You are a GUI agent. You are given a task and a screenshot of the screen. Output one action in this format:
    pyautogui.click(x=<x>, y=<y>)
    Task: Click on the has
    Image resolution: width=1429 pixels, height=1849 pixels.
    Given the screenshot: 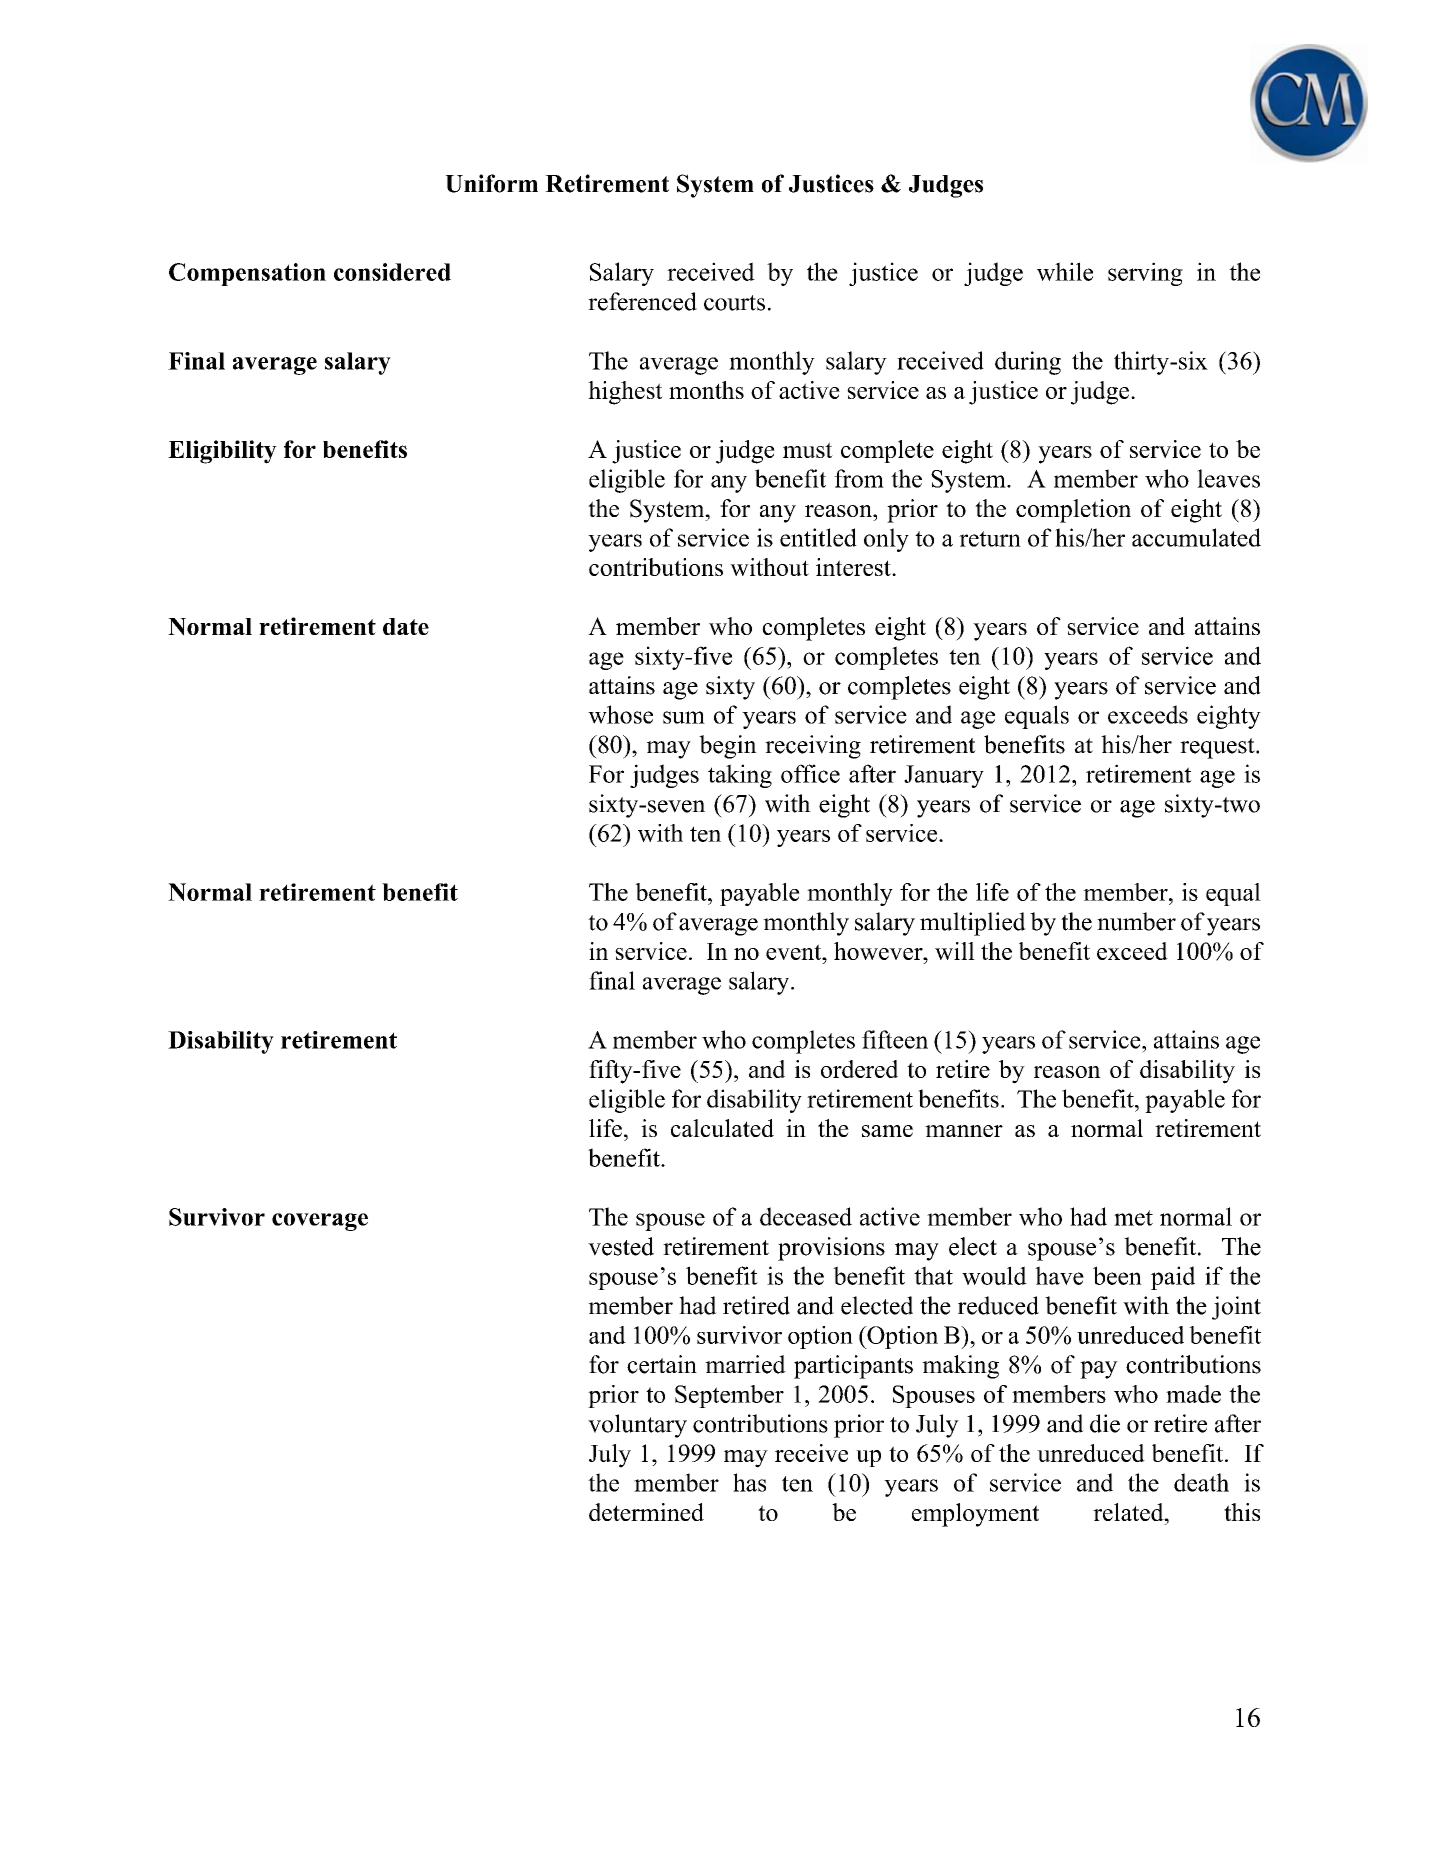 What is the action you would take?
    pyautogui.click(x=749, y=1482)
